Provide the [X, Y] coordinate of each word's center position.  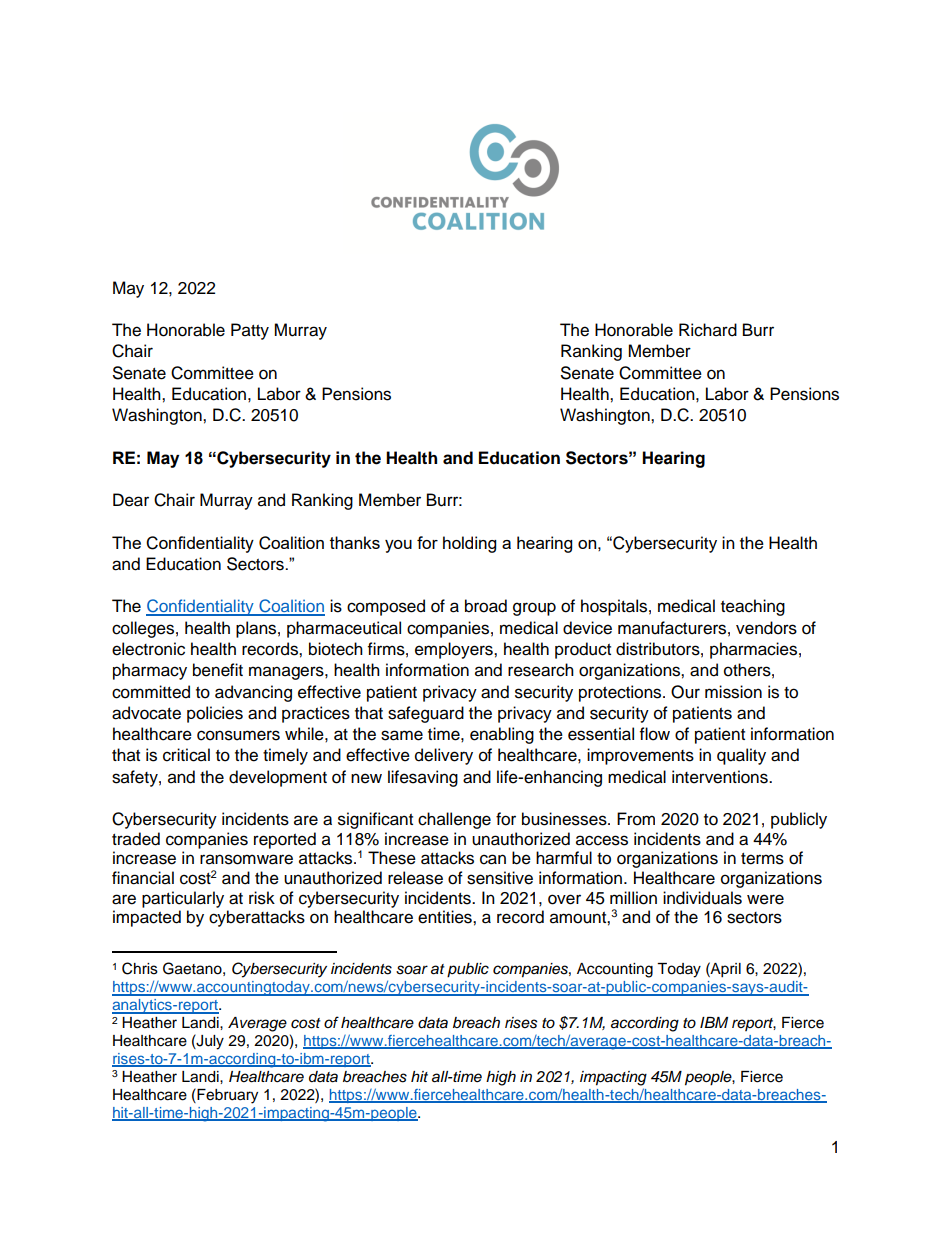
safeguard [426, 714]
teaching [753, 607]
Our [685, 692]
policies [215, 714]
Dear [131, 500]
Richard [708, 330]
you [398, 546]
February [226, 1096]
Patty [250, 331]
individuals [702, 898]
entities [446, 917]
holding [469, 544]
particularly [183, 899]
